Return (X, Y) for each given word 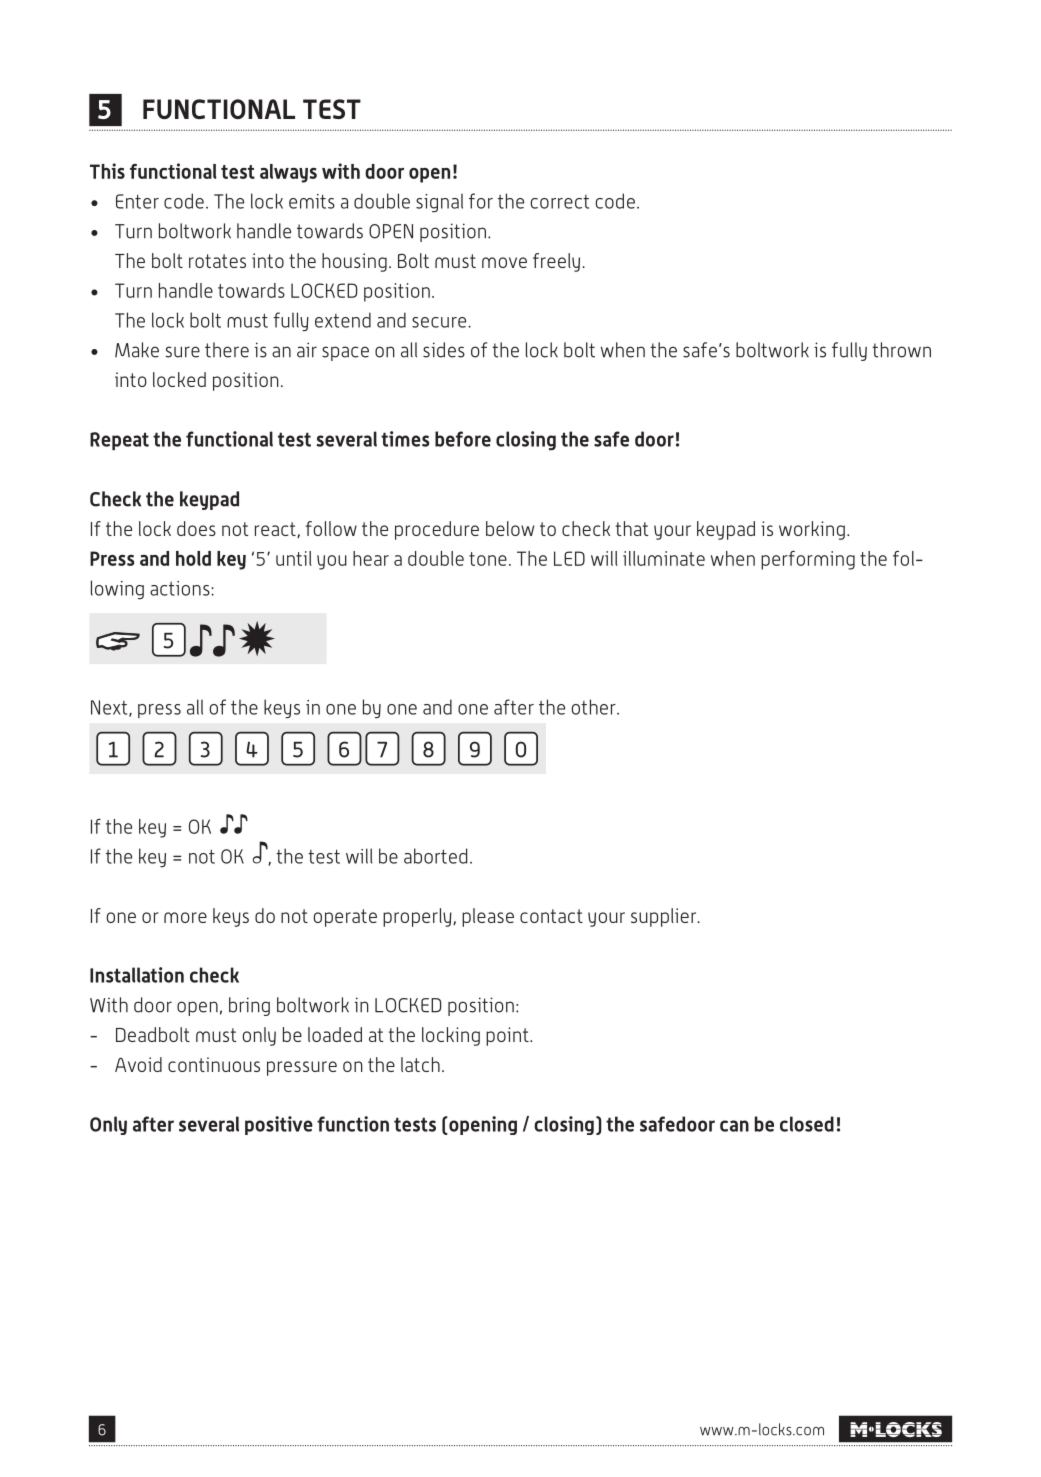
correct (560, 202)
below (510, 528)
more (185, 917)
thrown (901, 350)
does (196, 528)
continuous (214, 1064)
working (812, 530)
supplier (665, 917)
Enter (137, 201)
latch (420, 1064)
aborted (435, 856)
